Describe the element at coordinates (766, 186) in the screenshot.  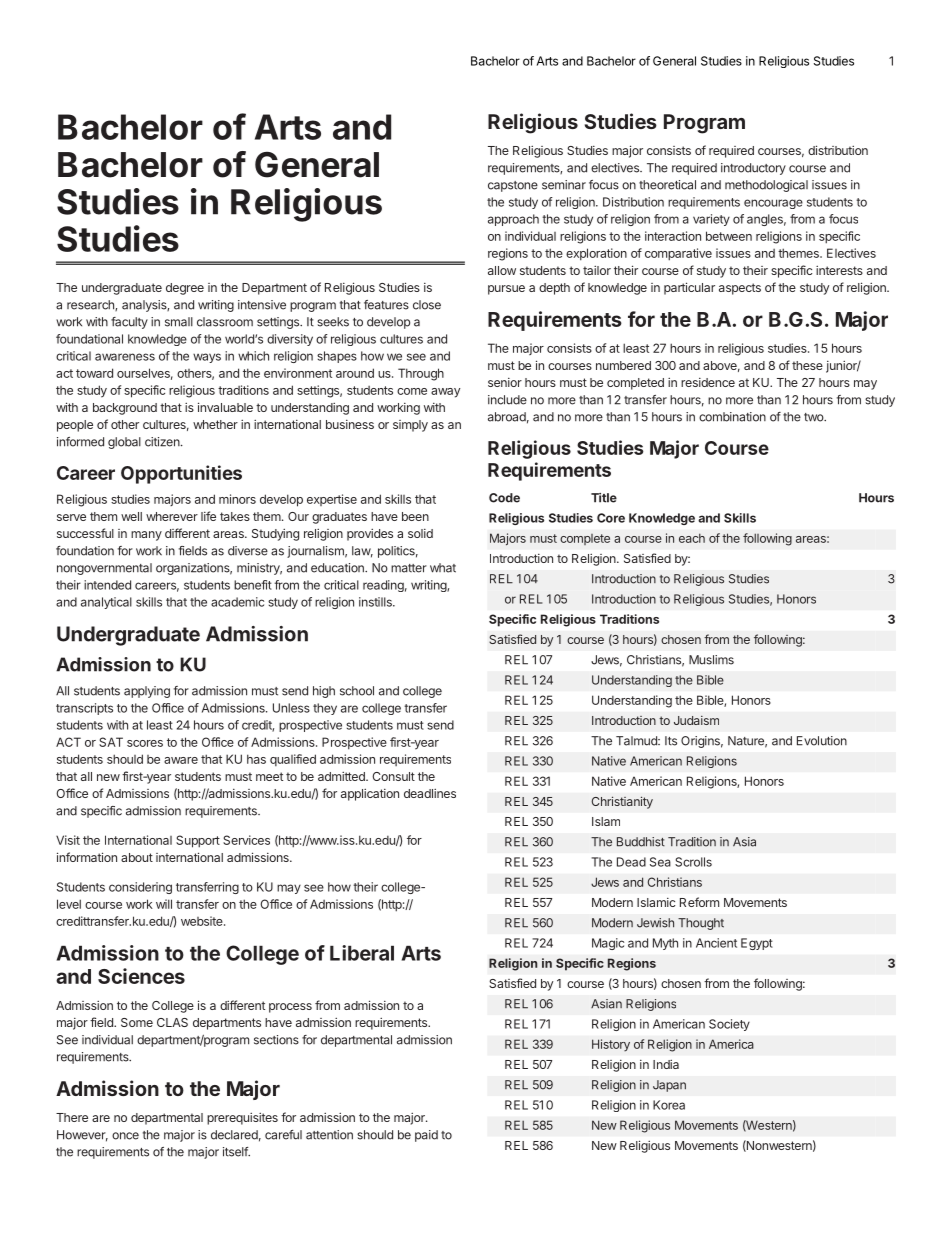
I see `methodological` at that location.
